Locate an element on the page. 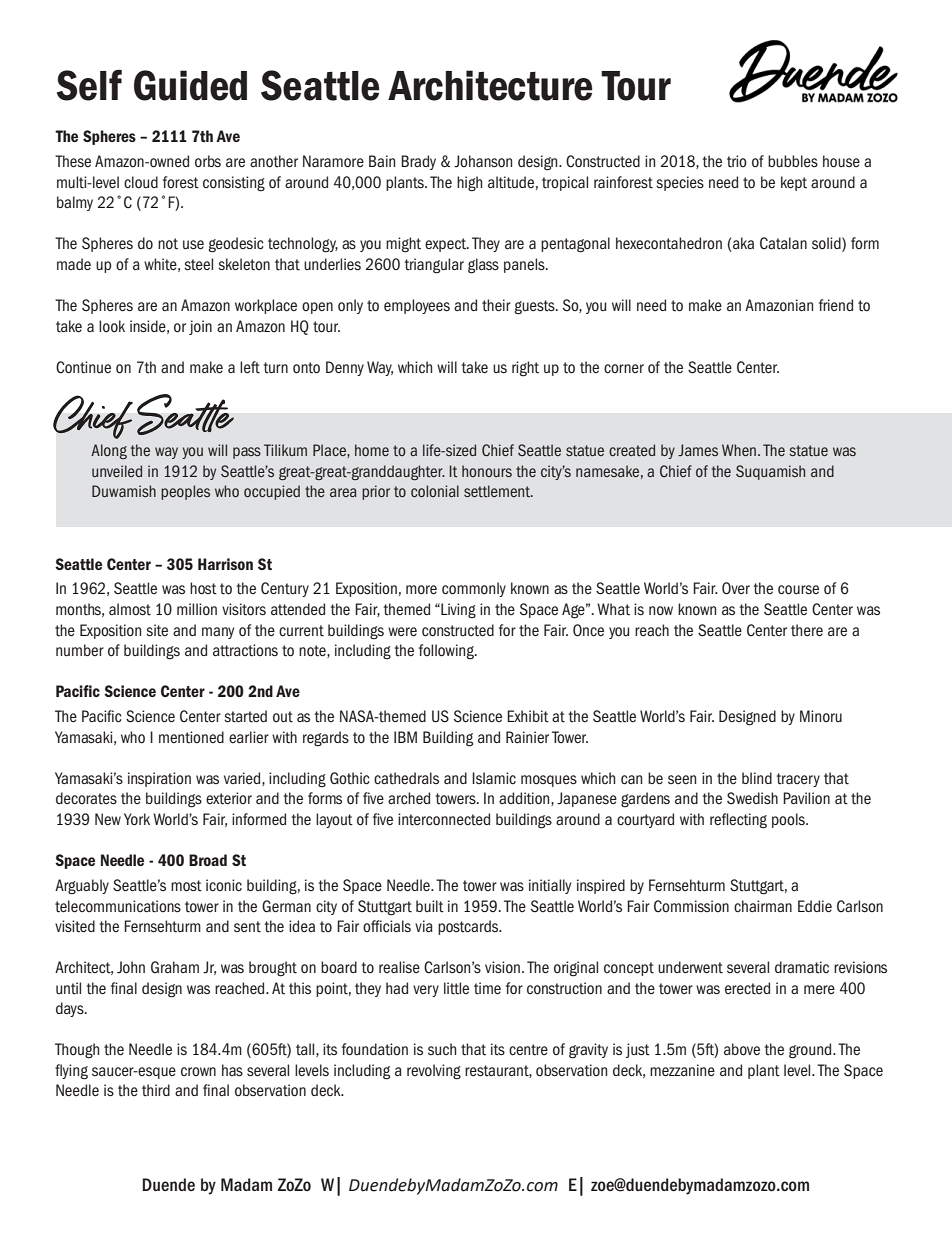  join is located at coordinates (200, 327).
